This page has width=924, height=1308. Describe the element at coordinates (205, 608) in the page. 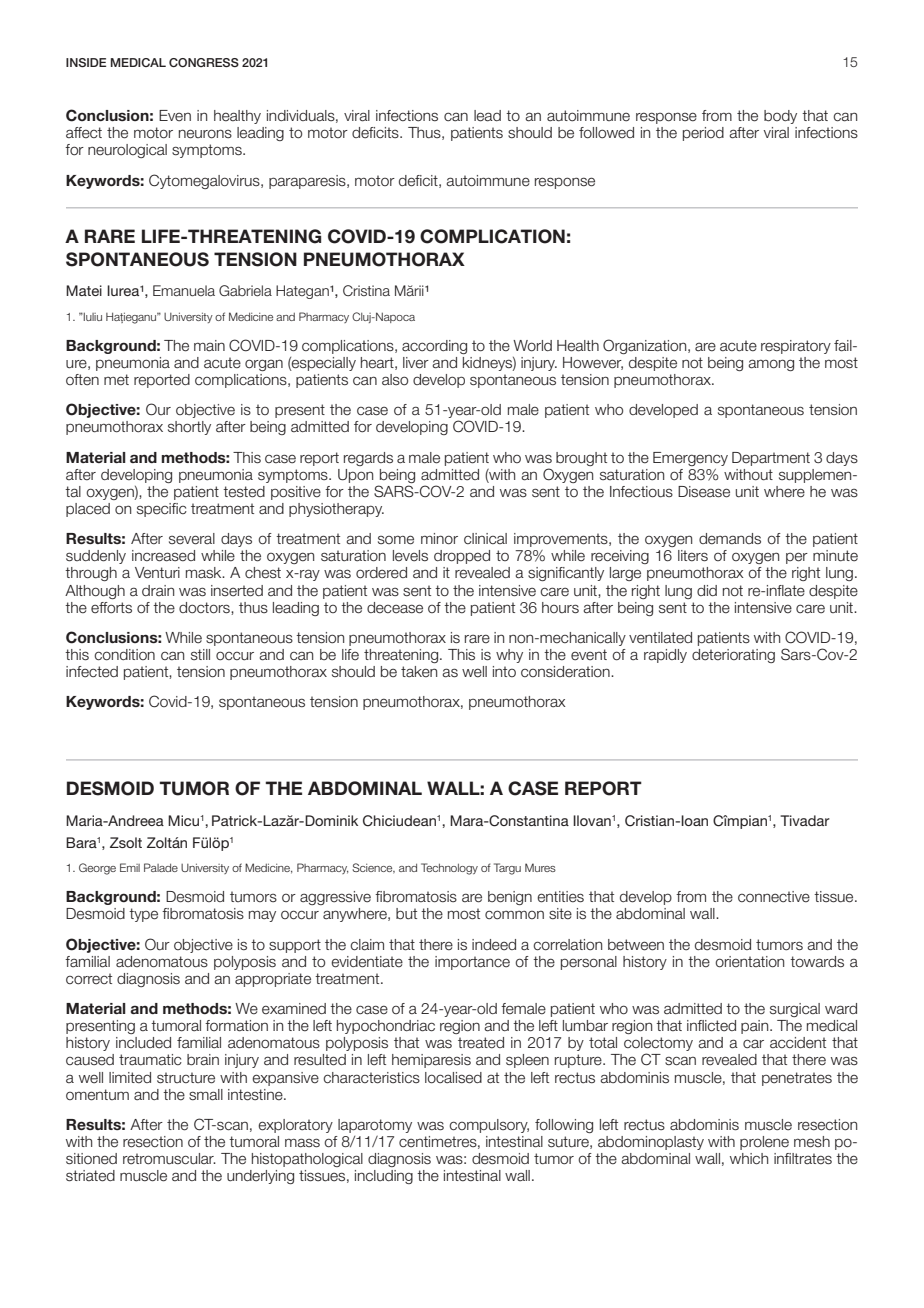

I see `doctors` at that location.
